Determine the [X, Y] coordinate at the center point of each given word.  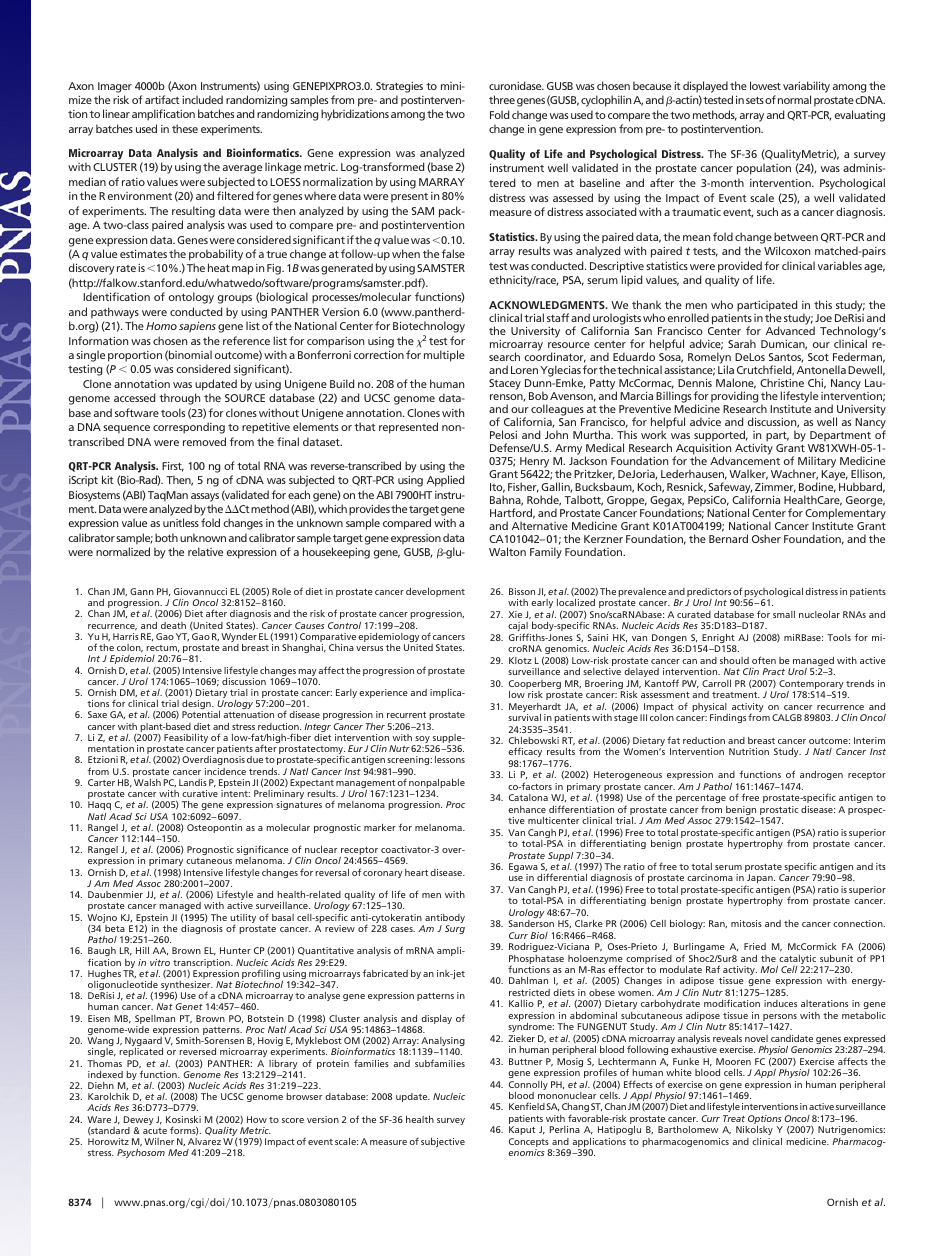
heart [416, 872]
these [185, 128]
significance [263, 851]
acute [155, 1131]
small [784, 614]
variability [806, 87]
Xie [515, 614]
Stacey [505, 384]
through [179, 399]
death [173, 625]
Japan [760, 880]
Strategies [399, 87]
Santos [786, 358]
